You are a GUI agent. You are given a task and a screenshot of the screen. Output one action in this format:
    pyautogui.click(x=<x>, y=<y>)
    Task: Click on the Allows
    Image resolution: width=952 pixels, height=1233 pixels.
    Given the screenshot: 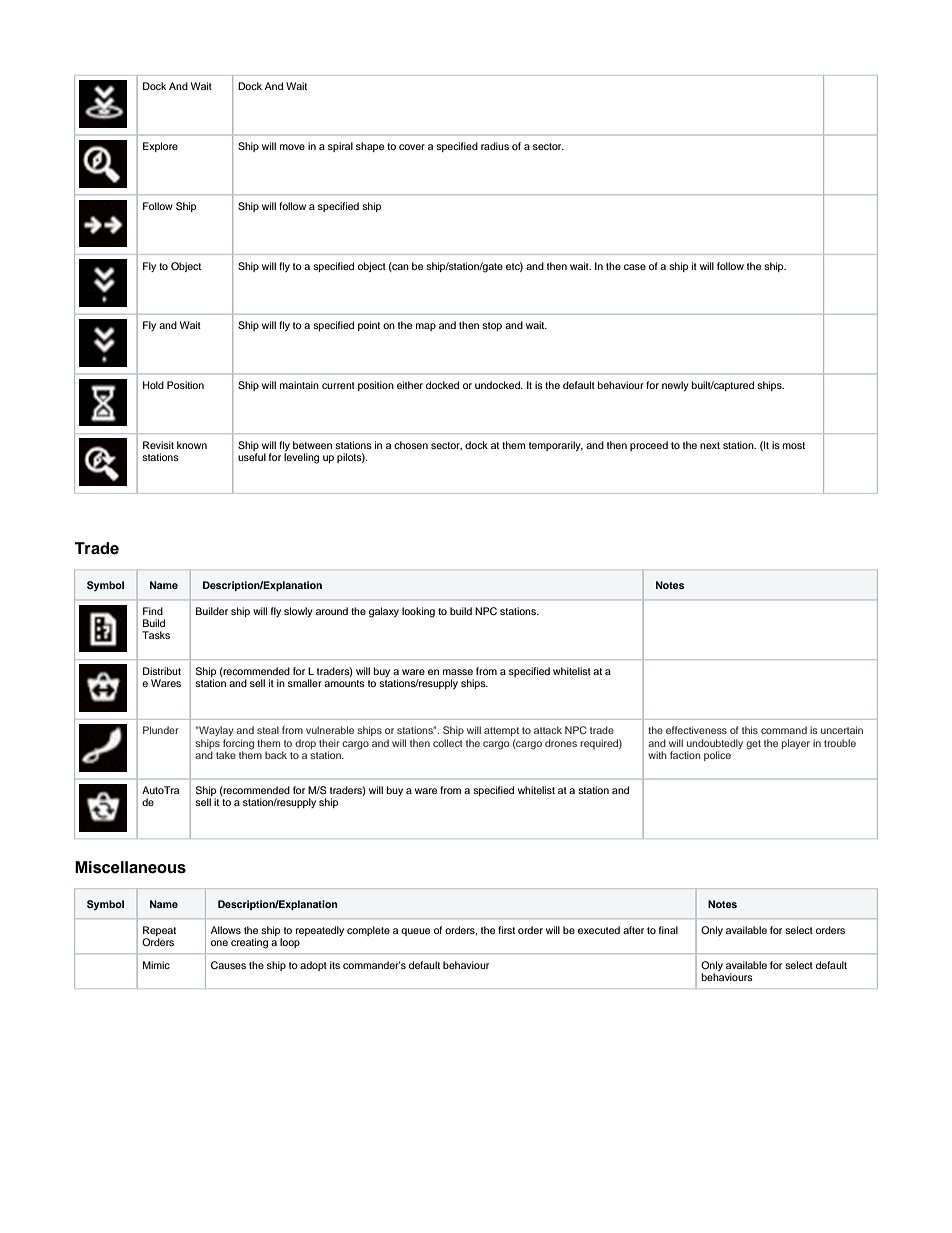 What is the action you would take?
    pyautogui.click(x=226, y=930)
